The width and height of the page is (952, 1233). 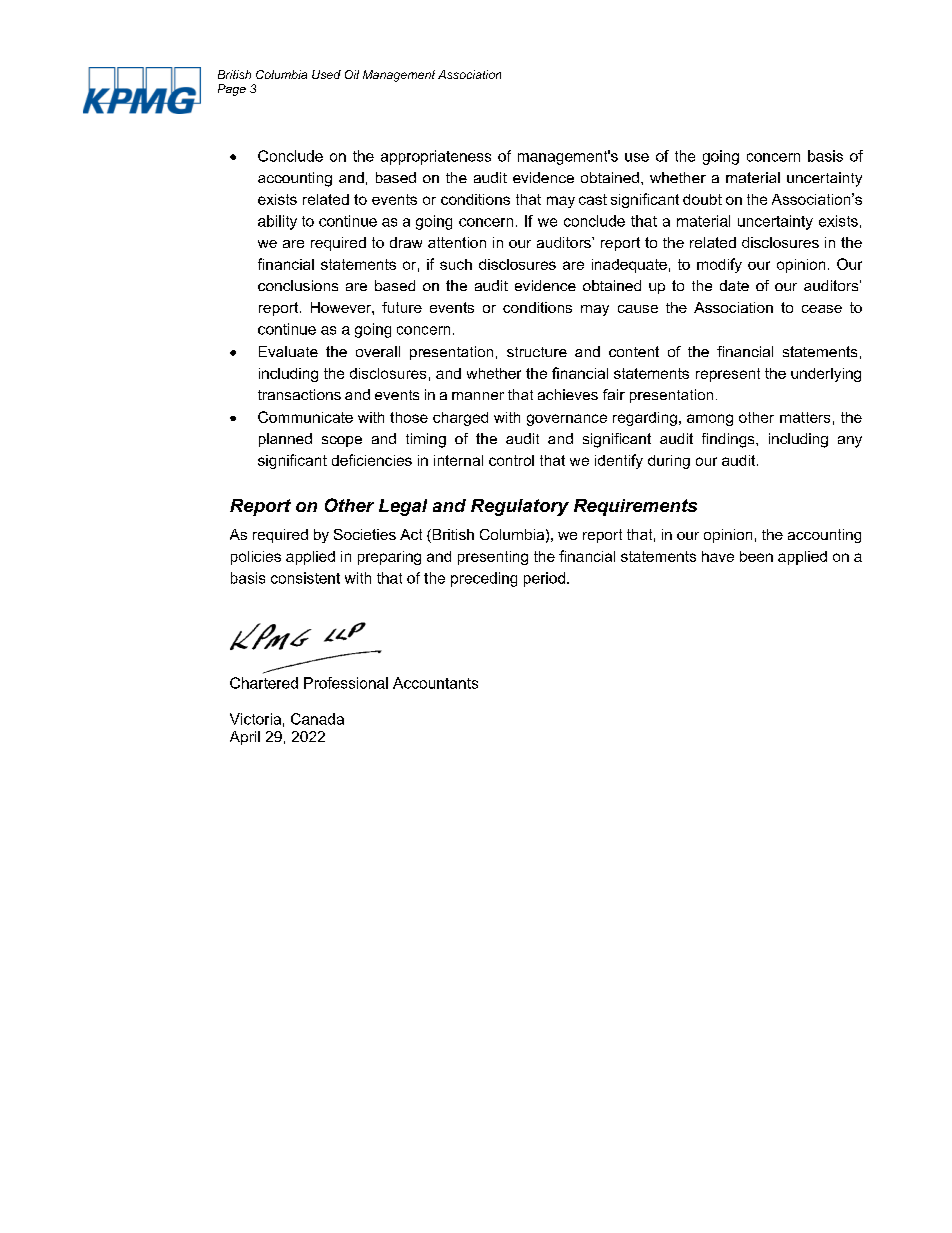 I want to click on appropriateness, so click(x=436, y=157).
